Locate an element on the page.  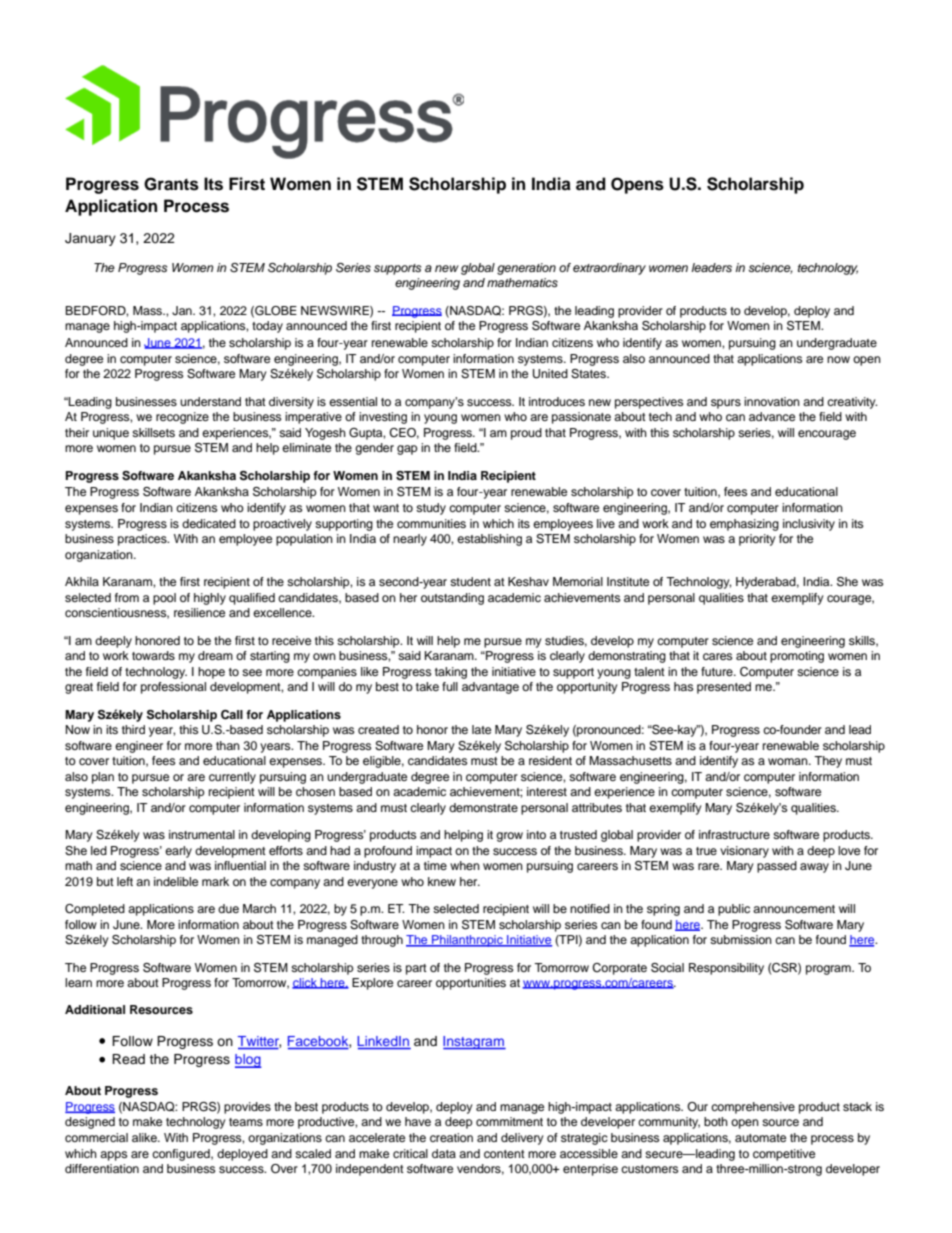
professional is located at coordinates (173, 688).
